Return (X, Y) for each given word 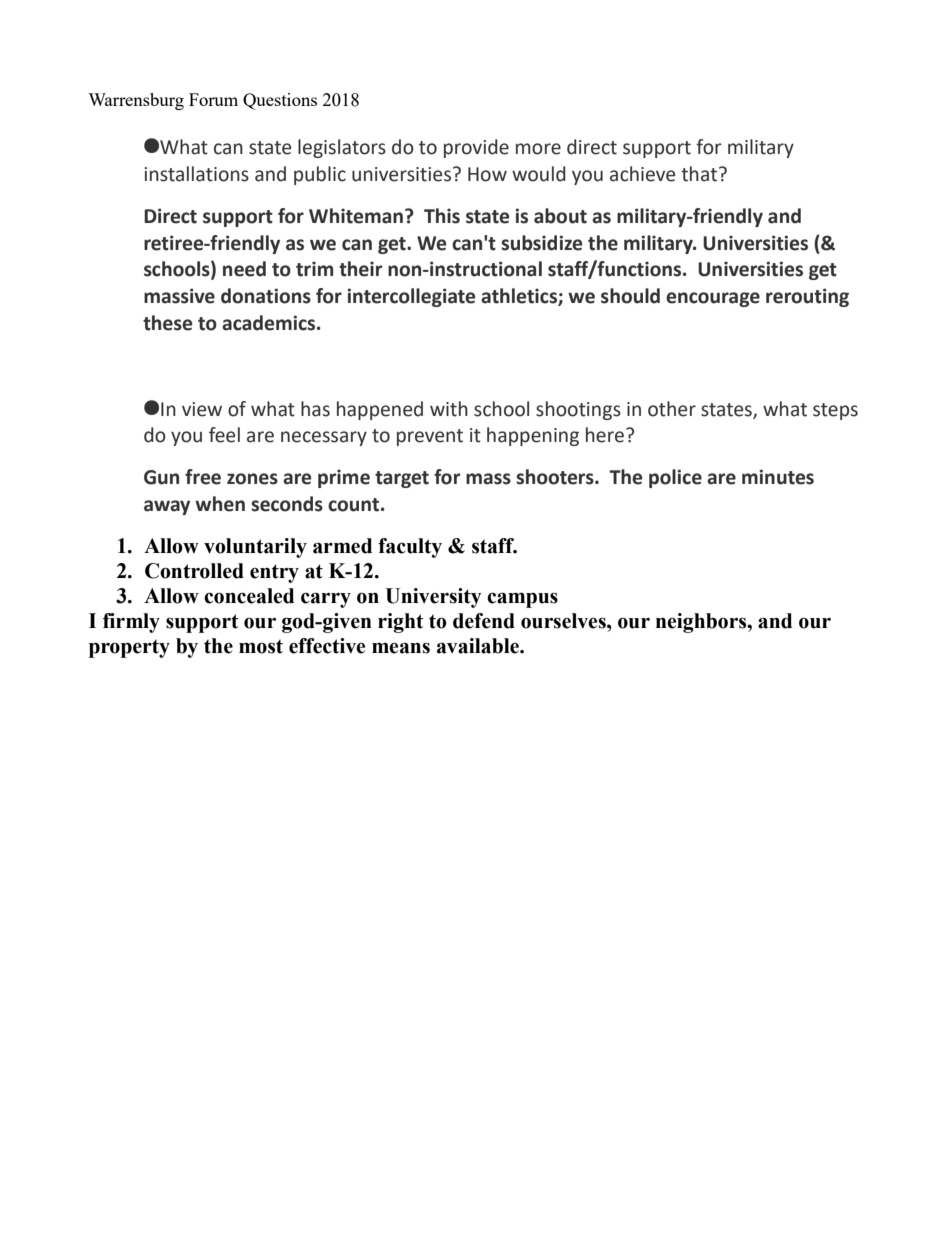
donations (266, 296)
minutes (778, 477)
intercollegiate (411, 297)
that (699, 174)
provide (476, 148)
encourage (713, 299)
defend (484, 621)
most (261, 646)
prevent (430, 437)
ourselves (564, 621)
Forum (213, 99)
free (203, 477)
